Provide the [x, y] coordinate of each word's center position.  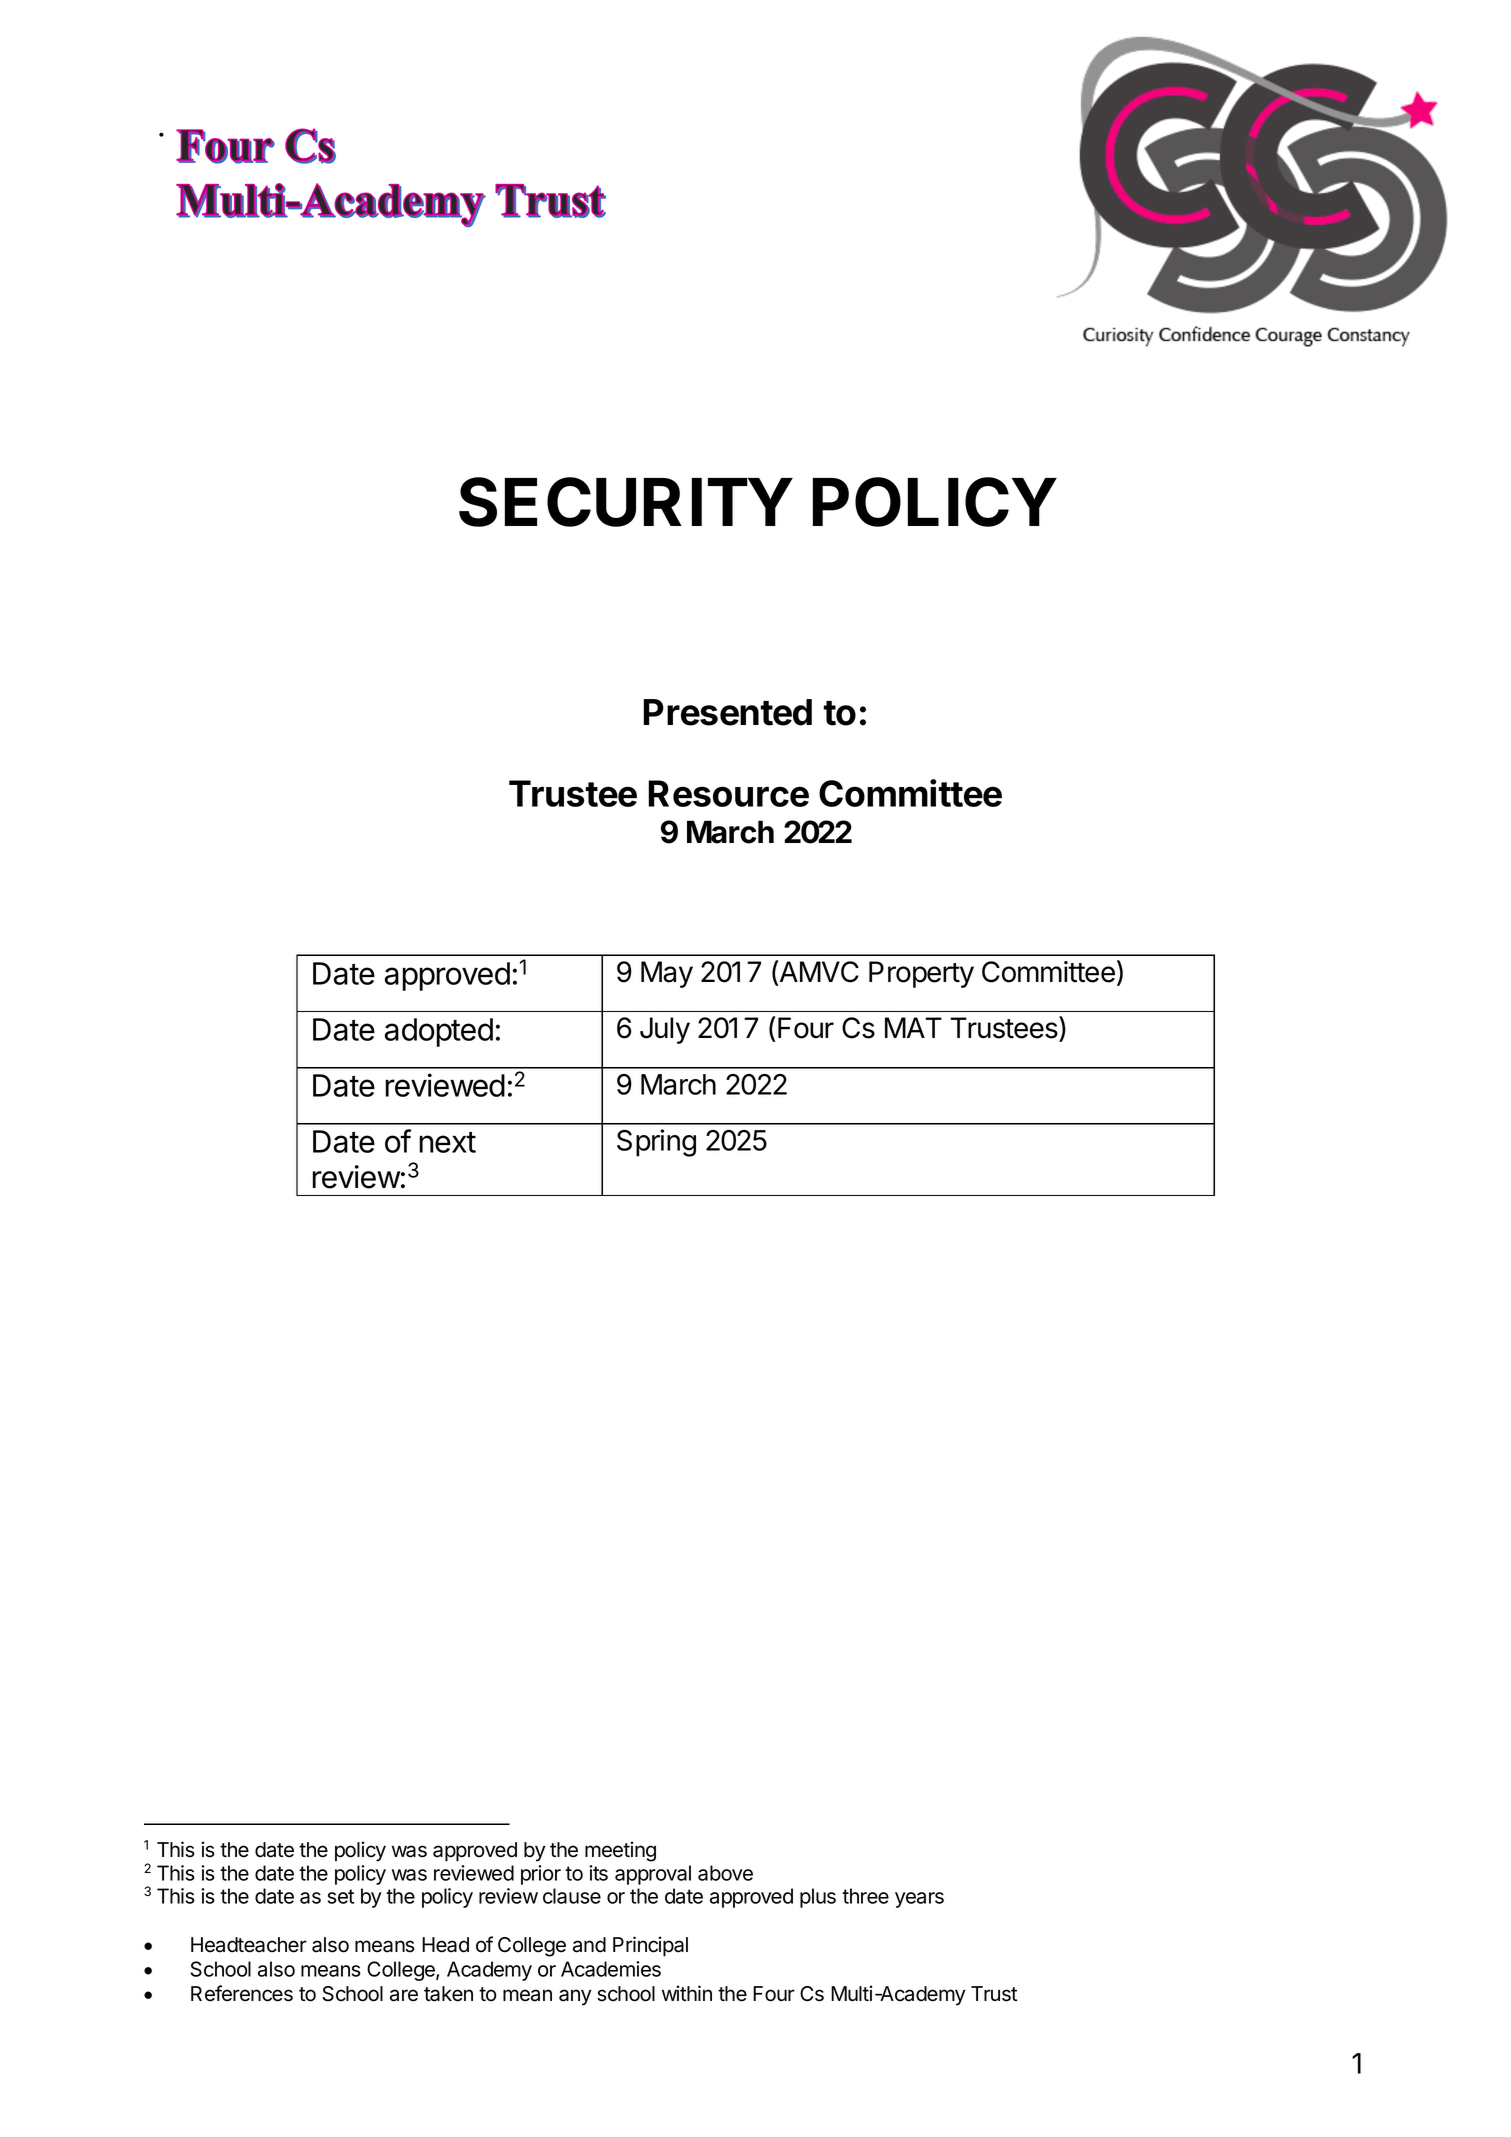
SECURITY [625, 502]
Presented [728, 712]
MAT [913, 1027]
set [341, 1896]
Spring [656, 1143]
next [447, 1142]
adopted [439, 1032]
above [725, 1873]
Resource [728, 793]
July [665, 1030]
